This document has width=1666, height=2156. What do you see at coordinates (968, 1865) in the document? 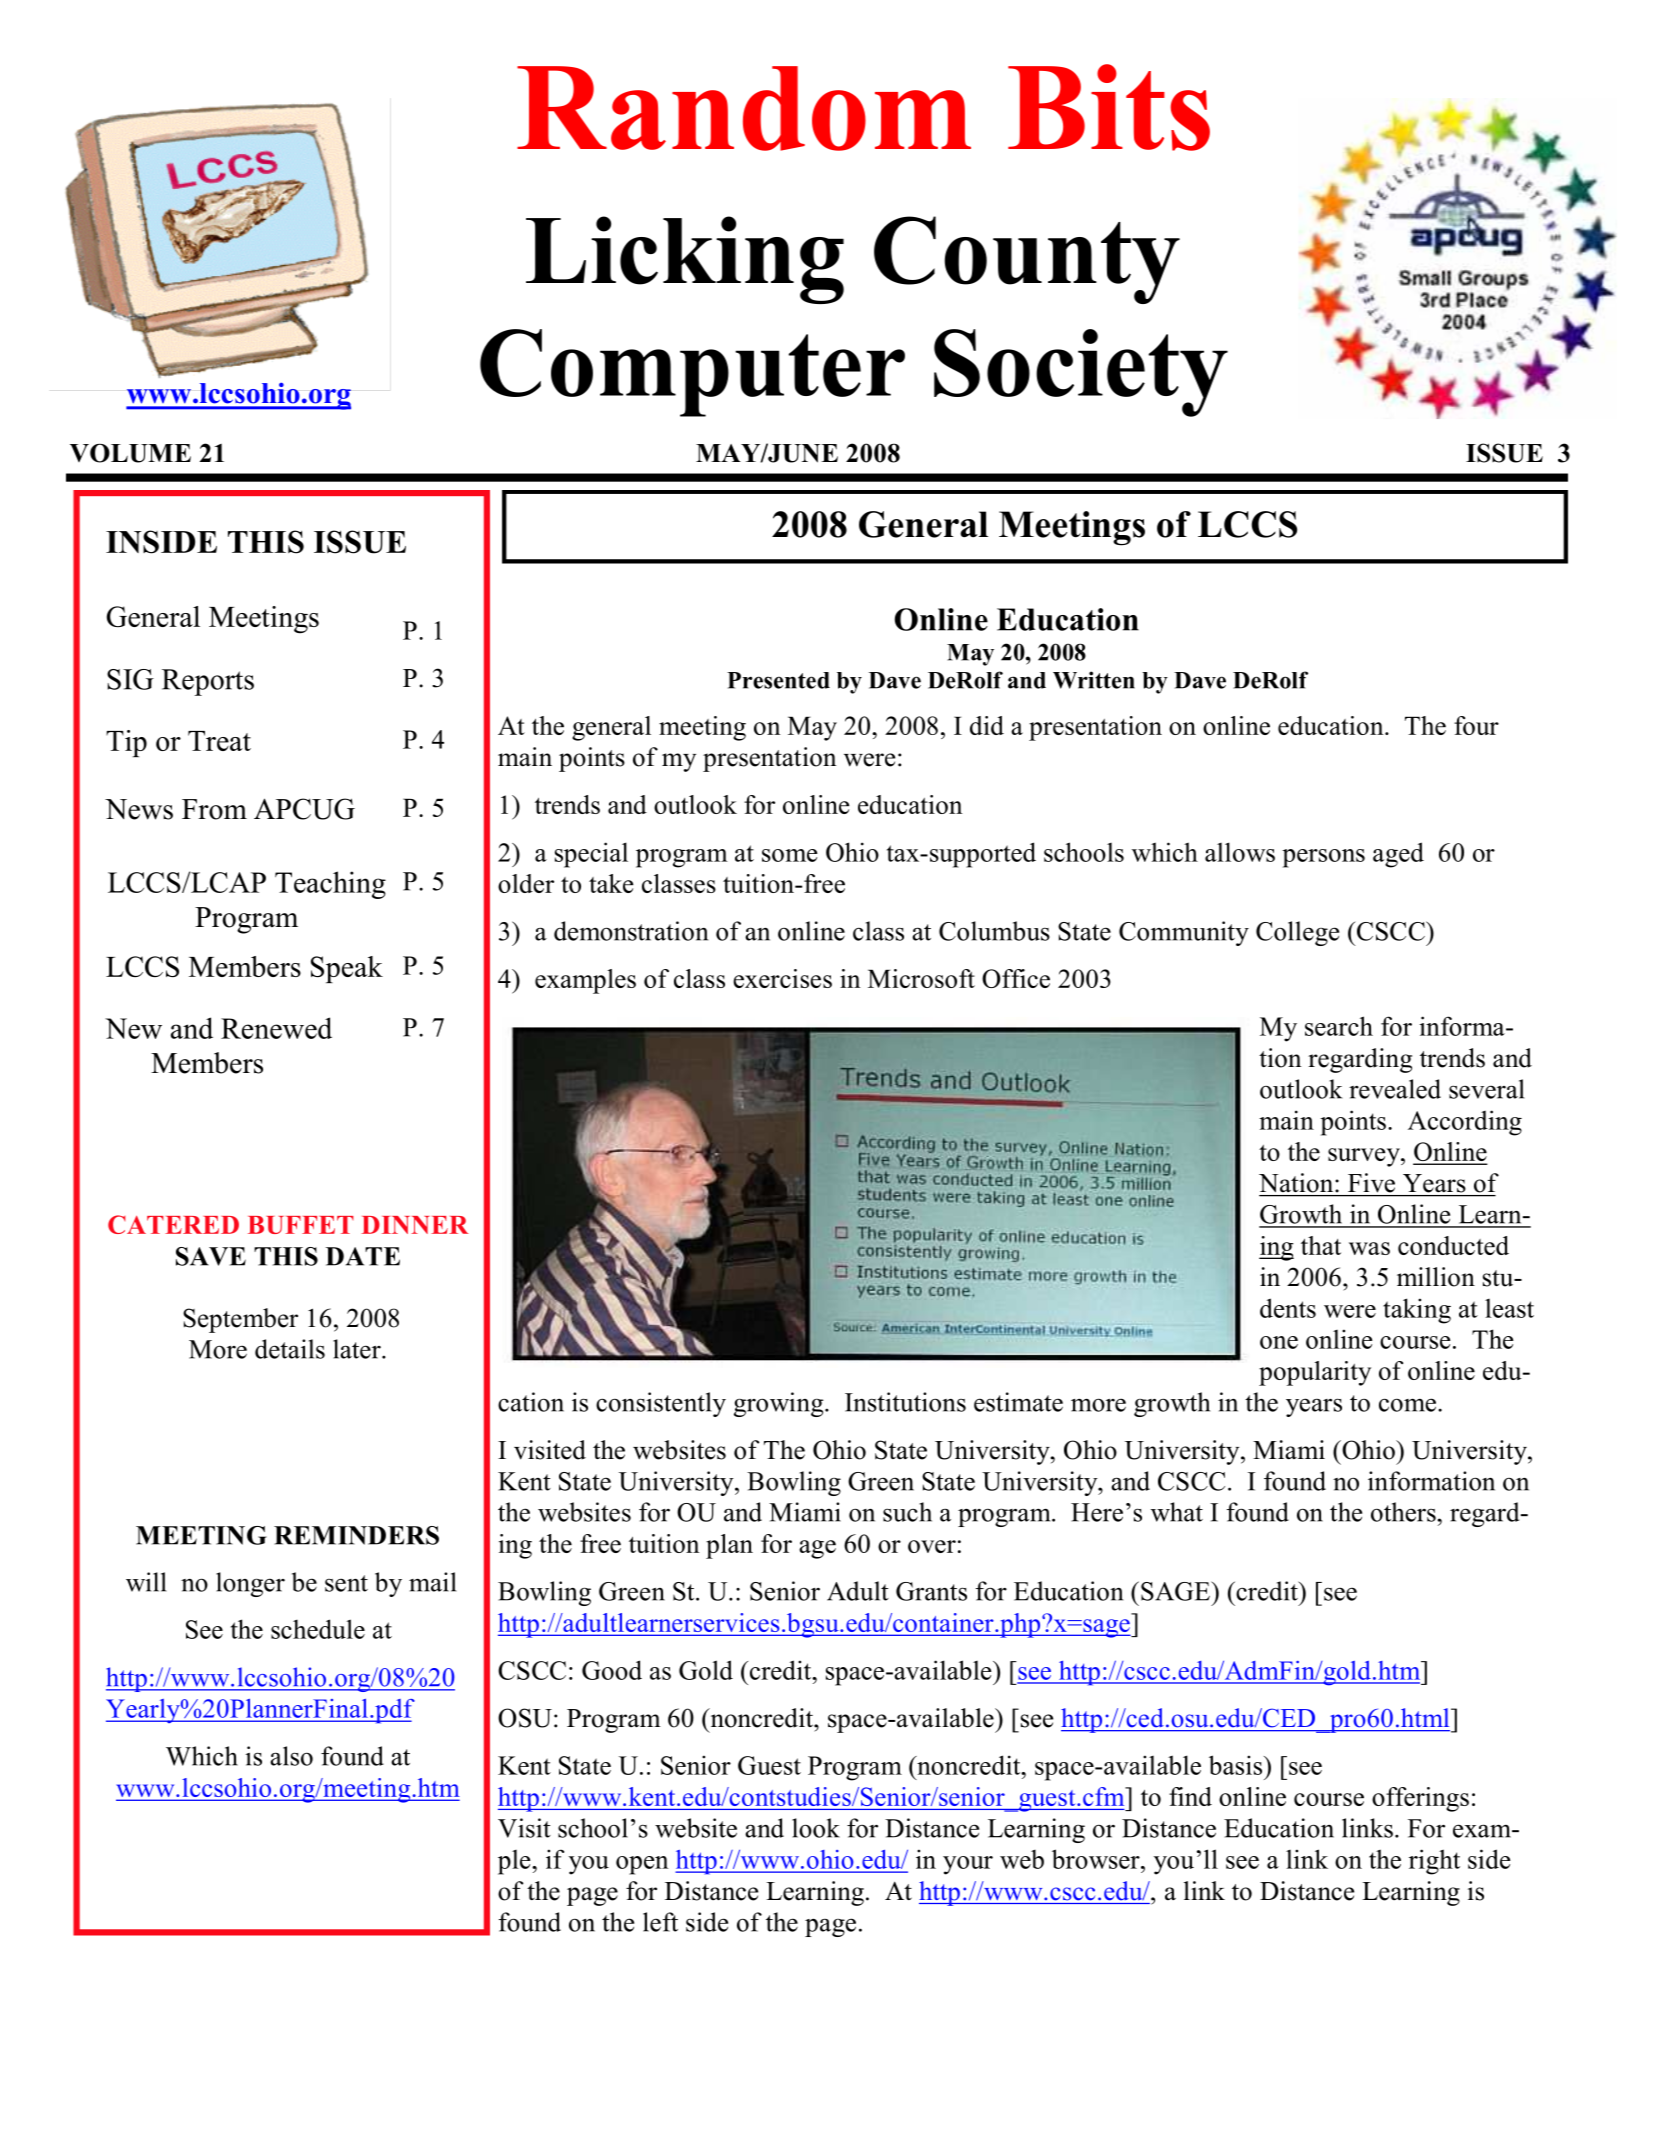
I see `your` at bounding box center [968, 1865].
